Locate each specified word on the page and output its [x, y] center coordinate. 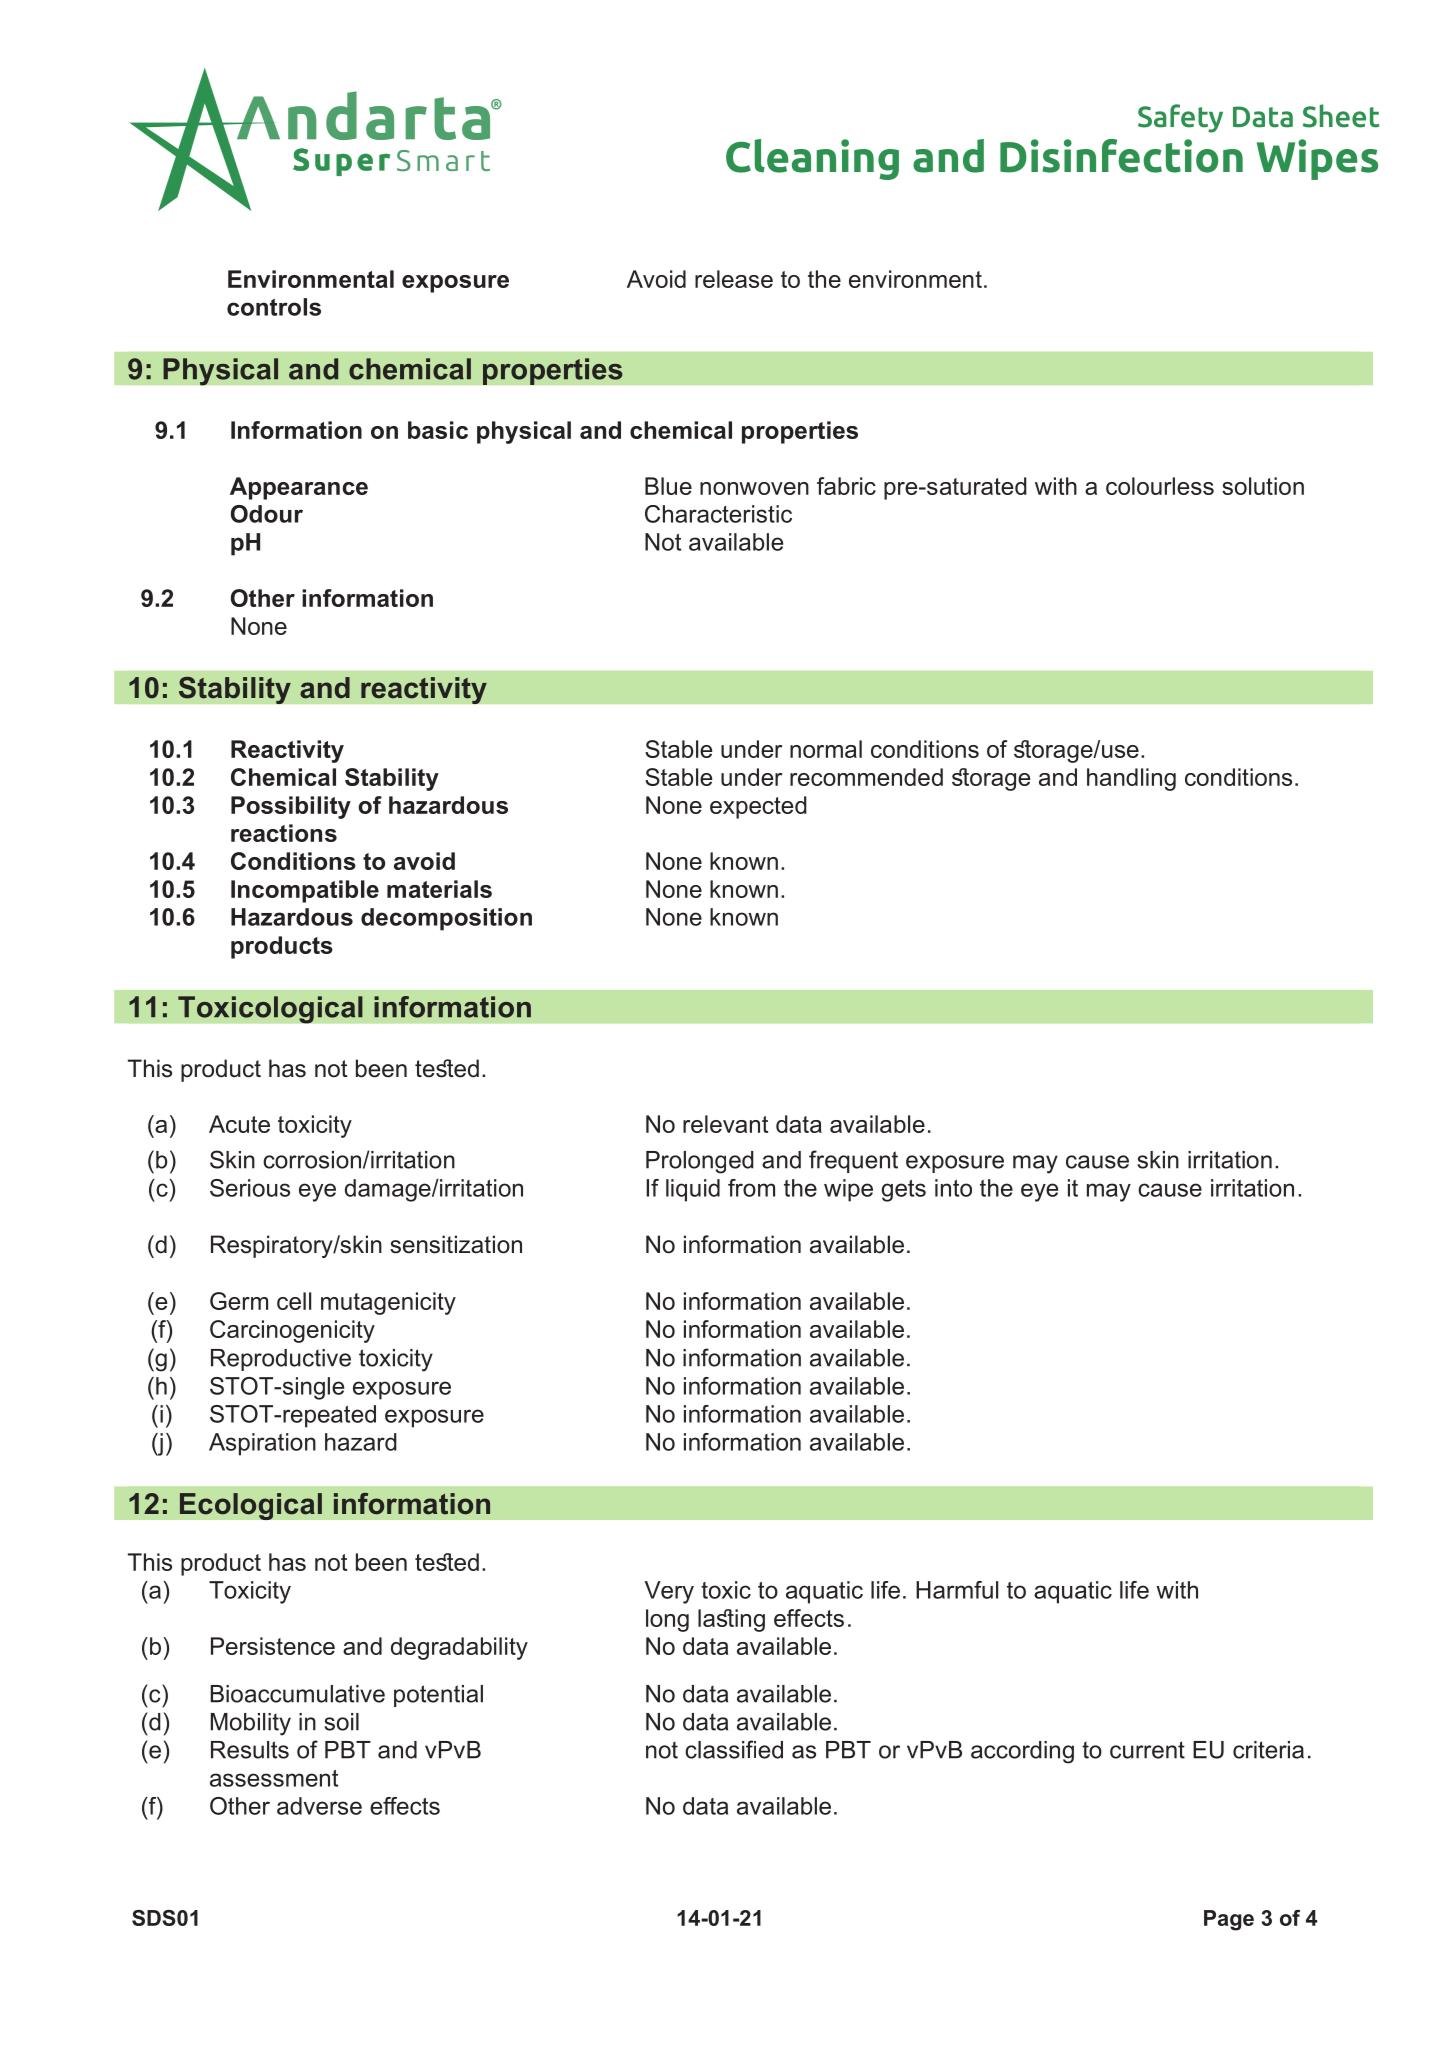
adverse [319, 1806]
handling [1131, 779]
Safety [1180, 118]
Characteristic [718, 514]
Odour [267, 514]
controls [274, 307]
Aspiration [262, 1444]
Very [669, 1592]
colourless [1160, 486]
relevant [725, 1124]
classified [734, 1749]
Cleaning [812, 159]
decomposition [446, 919]
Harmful [957, 1590]
